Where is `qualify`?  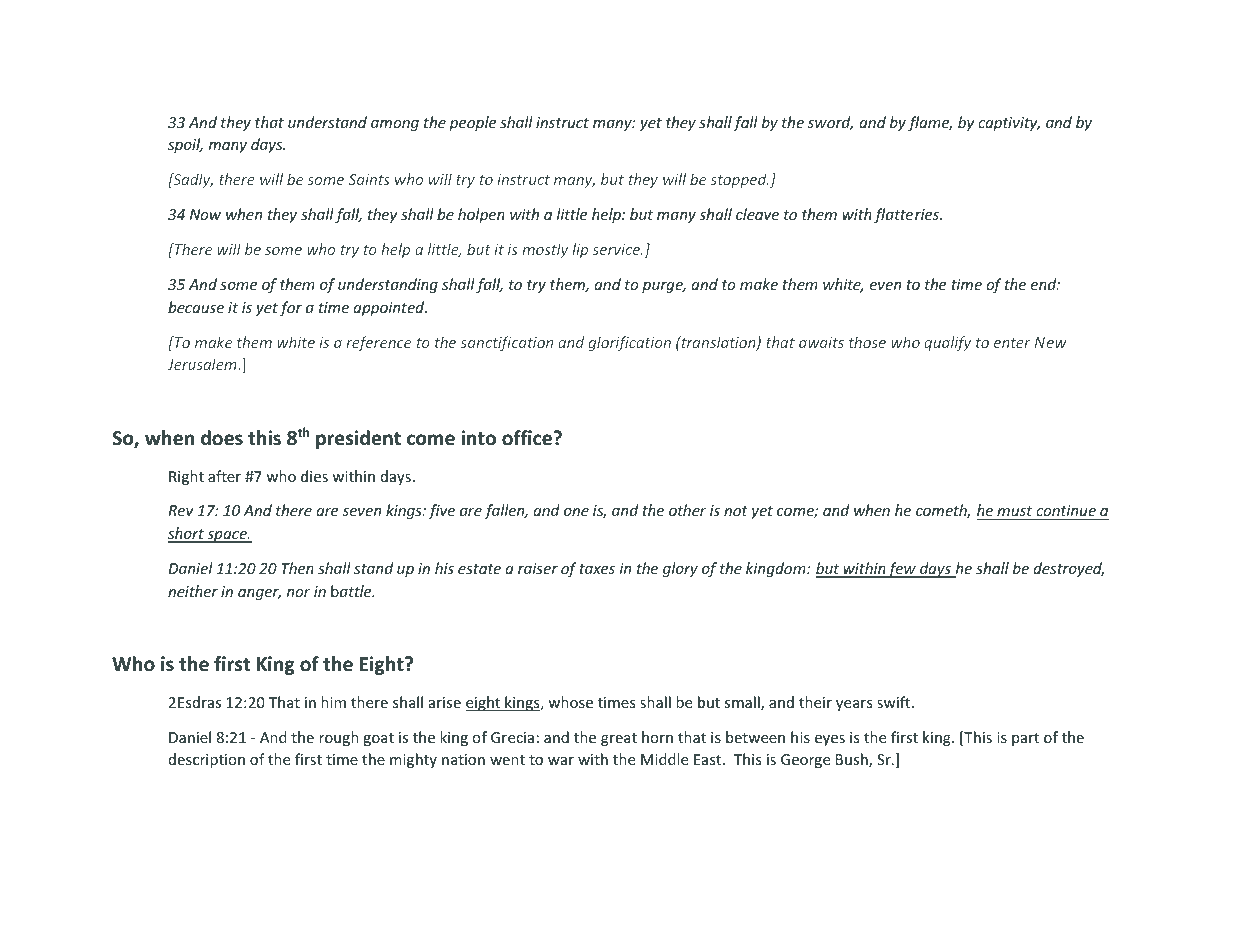 qualify is located at coordinates (947, 343).
